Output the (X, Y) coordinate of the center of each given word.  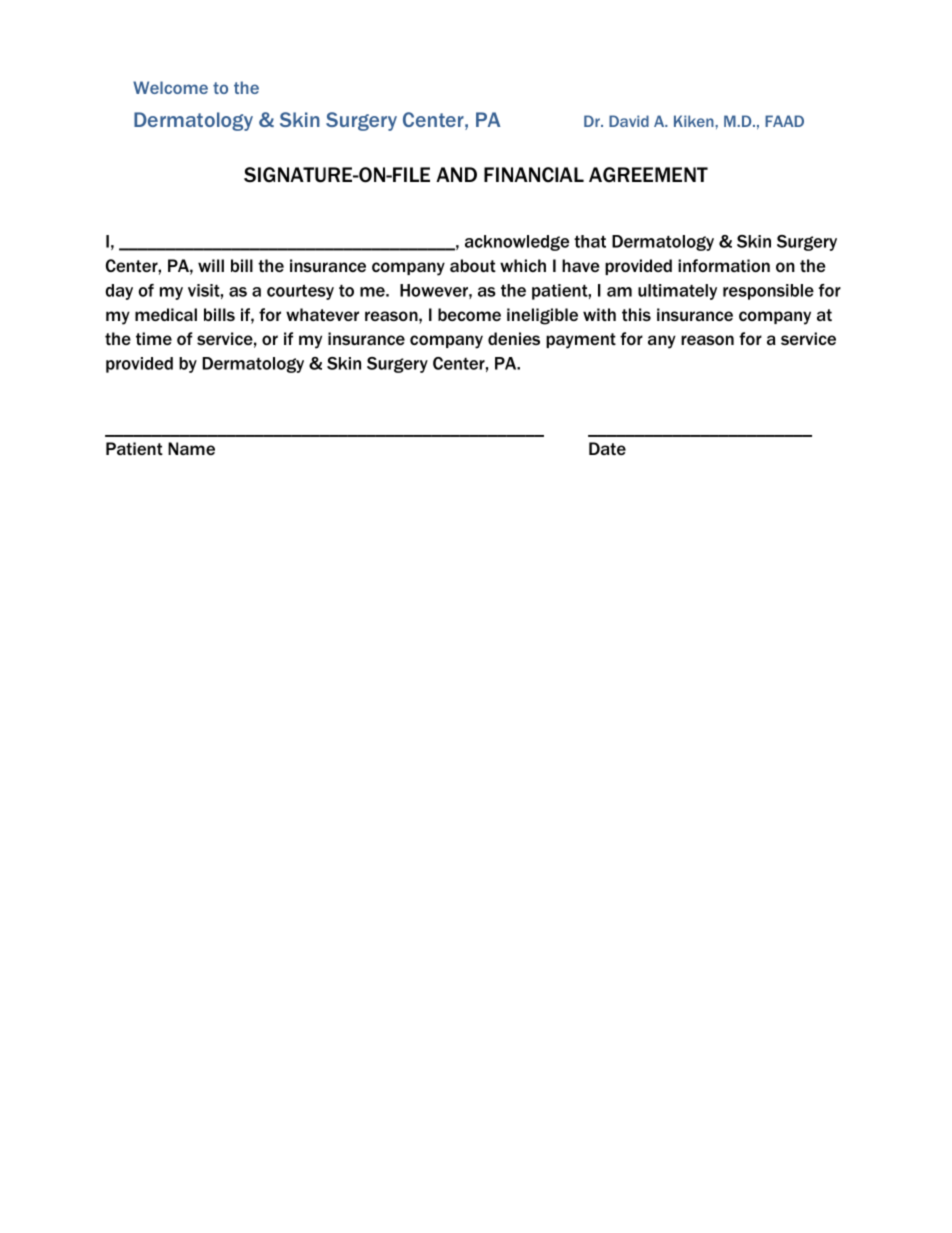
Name (191, 448)
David (629, 121)
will (211, 265)
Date (607, 448)
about (473, 265)
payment (581, 341)
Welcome (170, 87)
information (724, 265)
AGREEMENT (648, 175)
